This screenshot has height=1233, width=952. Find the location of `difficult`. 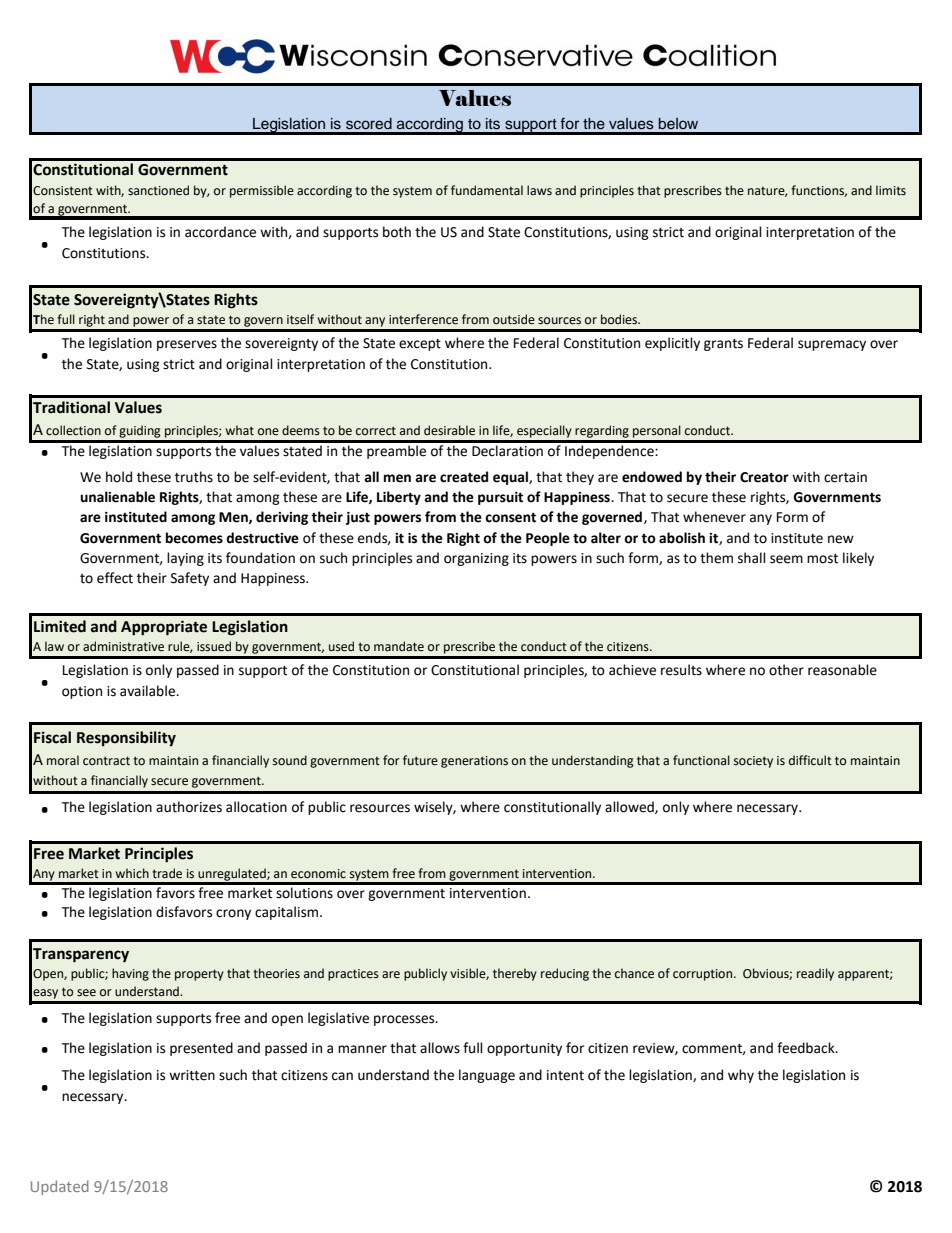

difficult is located at coordinates (810, 760).
